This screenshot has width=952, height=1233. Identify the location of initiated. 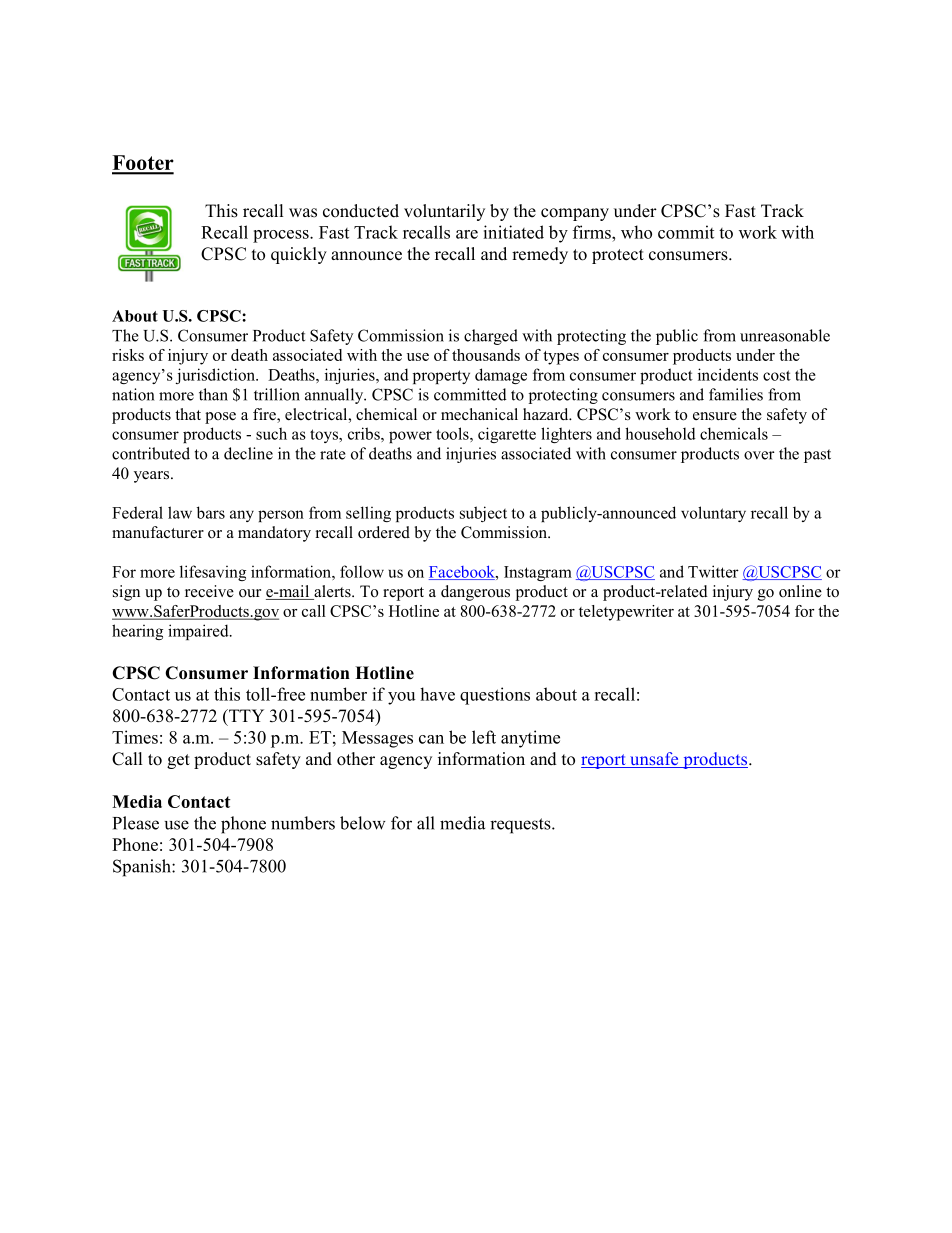
(513, 232).
